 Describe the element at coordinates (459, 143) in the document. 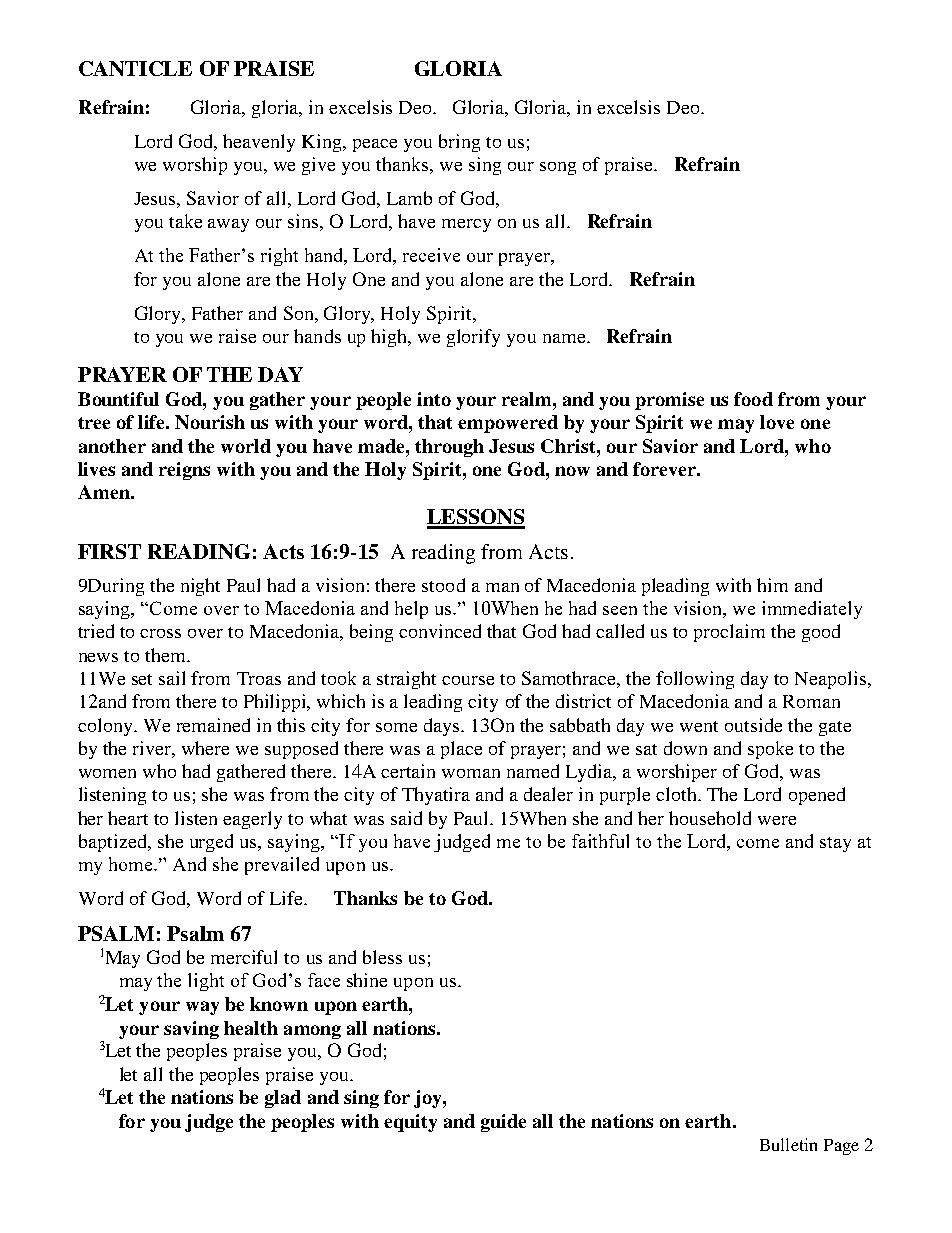

I see `bring` at that location.
